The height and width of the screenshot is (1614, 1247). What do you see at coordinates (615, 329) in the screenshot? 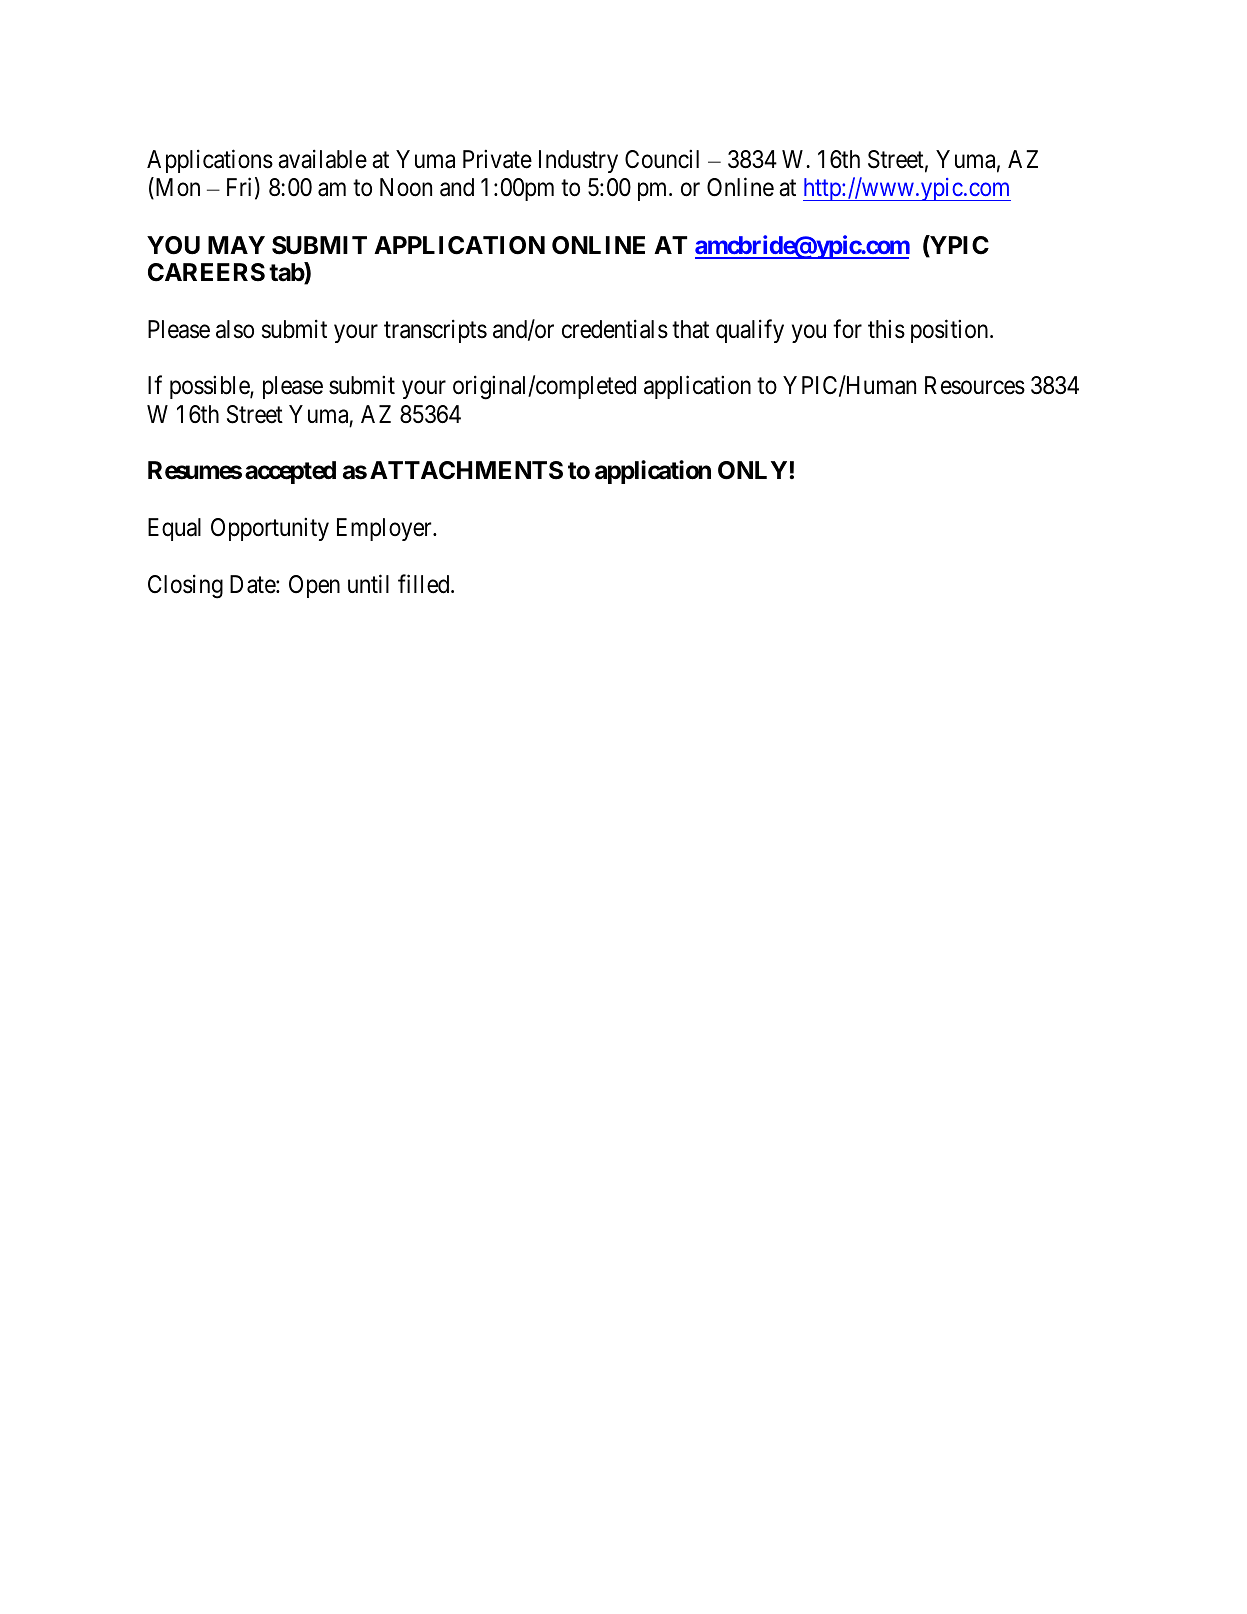
I see `credentials` at bounding box center [615, 329].
